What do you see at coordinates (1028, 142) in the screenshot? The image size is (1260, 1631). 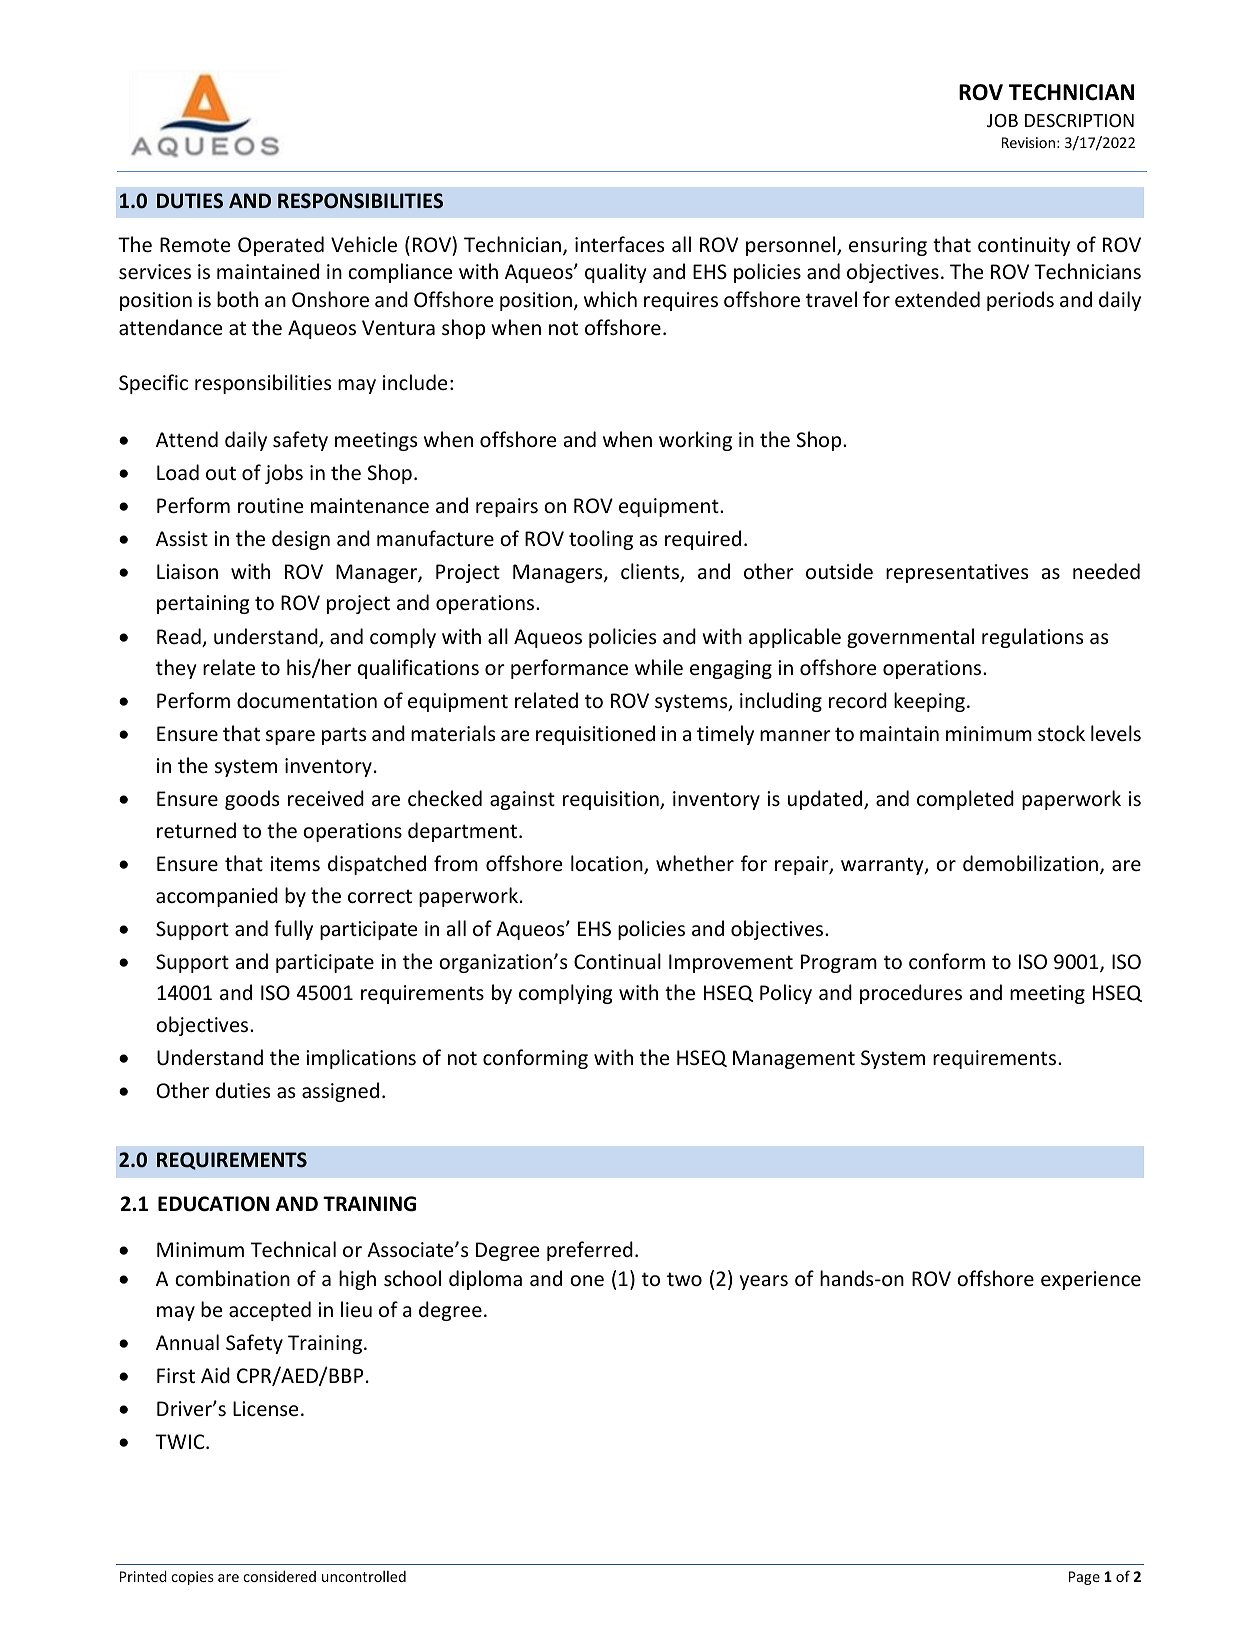 I see `Revision` at bounding box center [1028, 142].
